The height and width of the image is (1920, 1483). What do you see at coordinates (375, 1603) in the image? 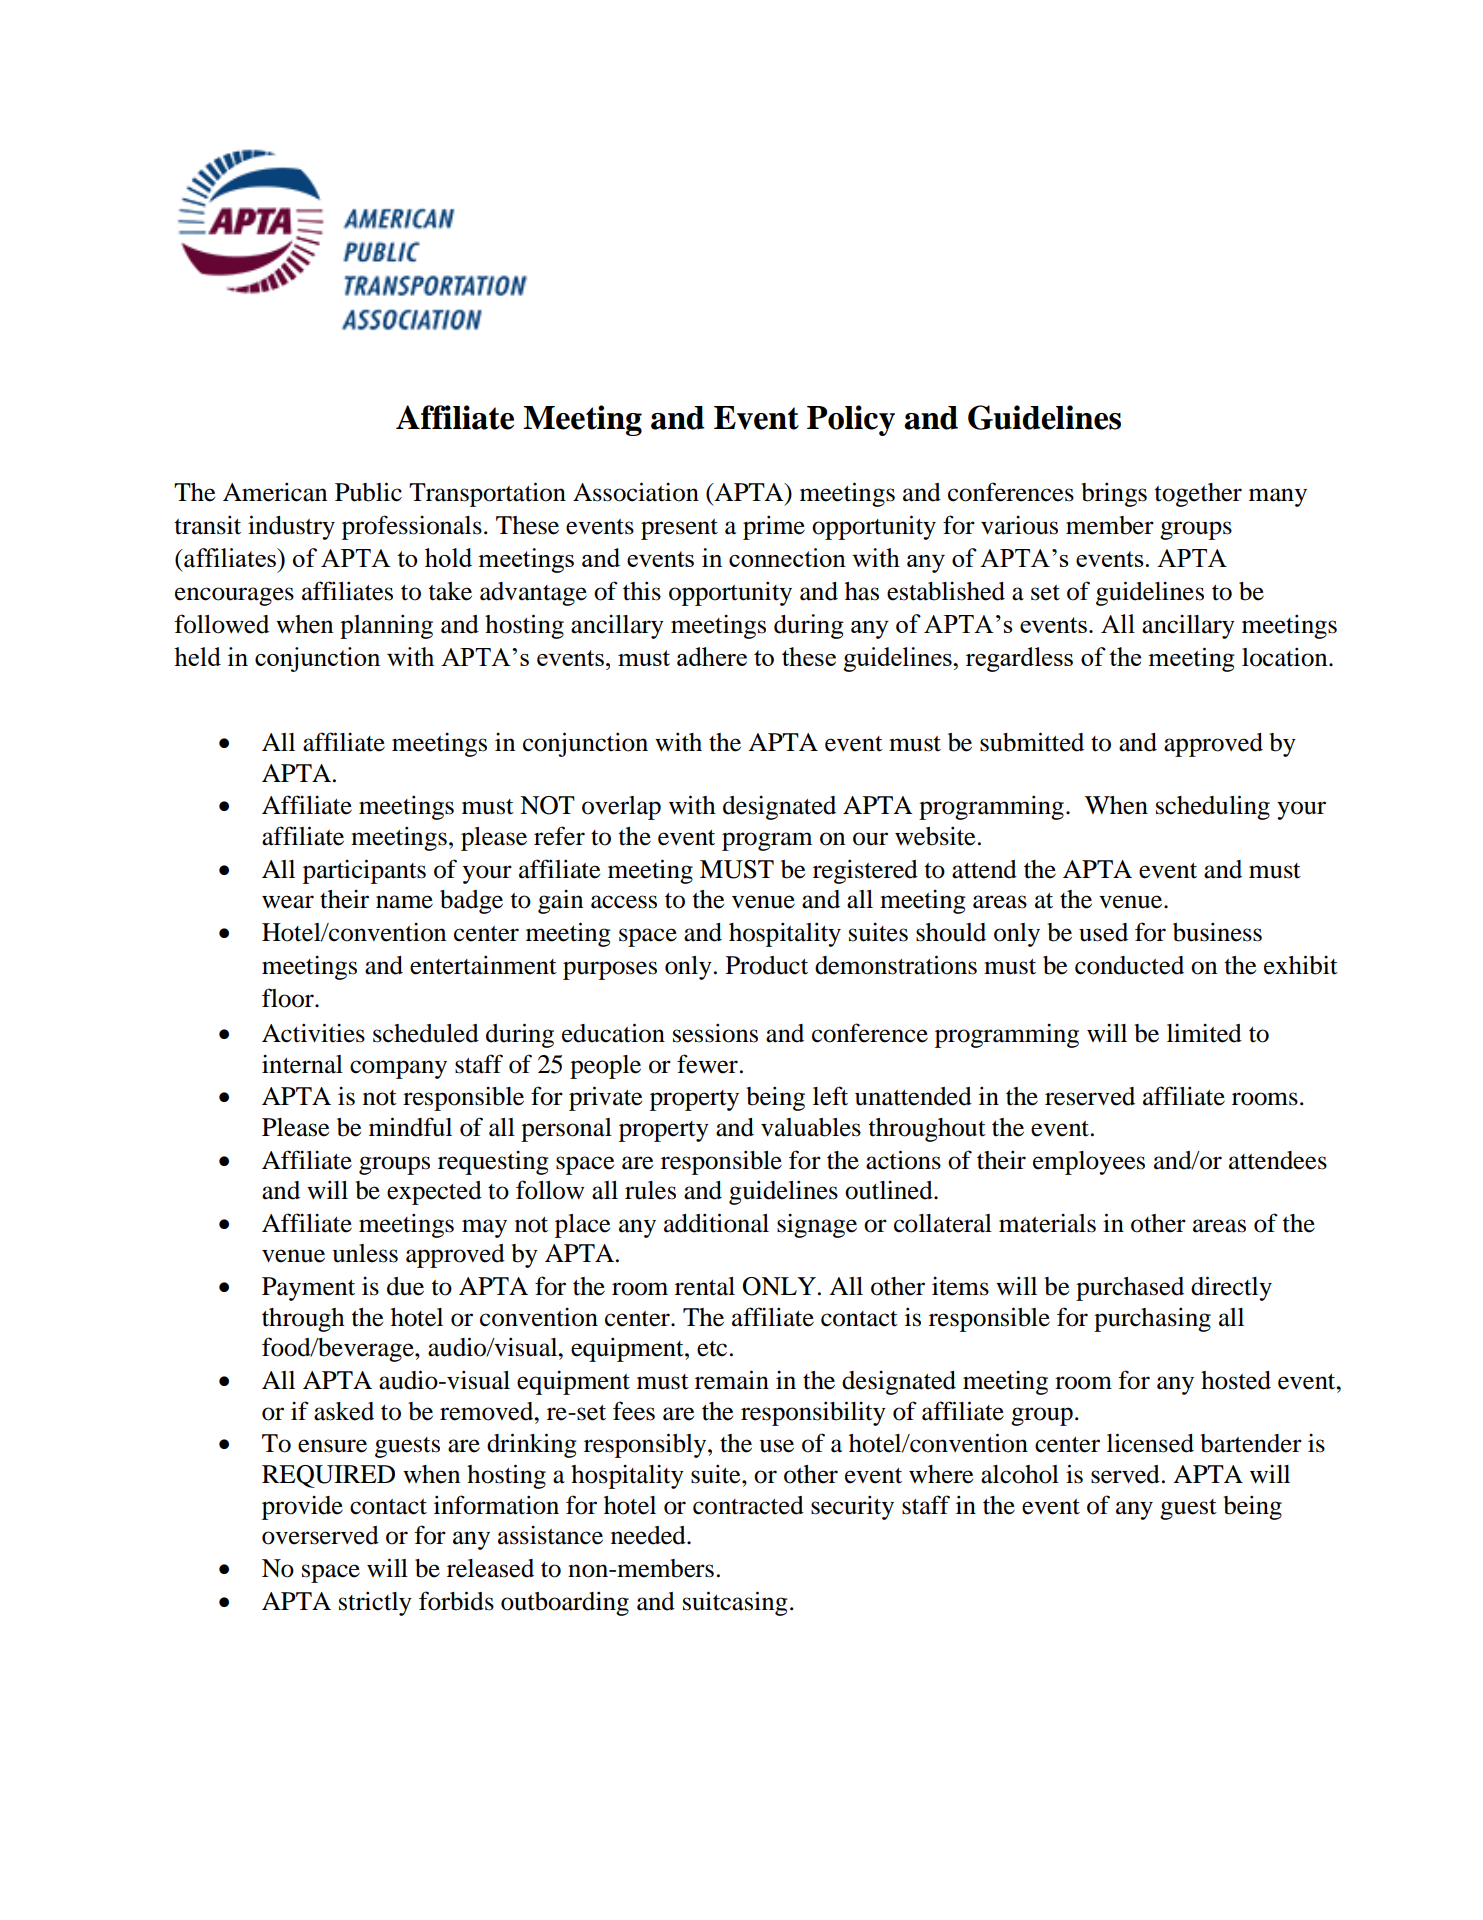
I see `strictly` at bounding box center [375, 1603].
